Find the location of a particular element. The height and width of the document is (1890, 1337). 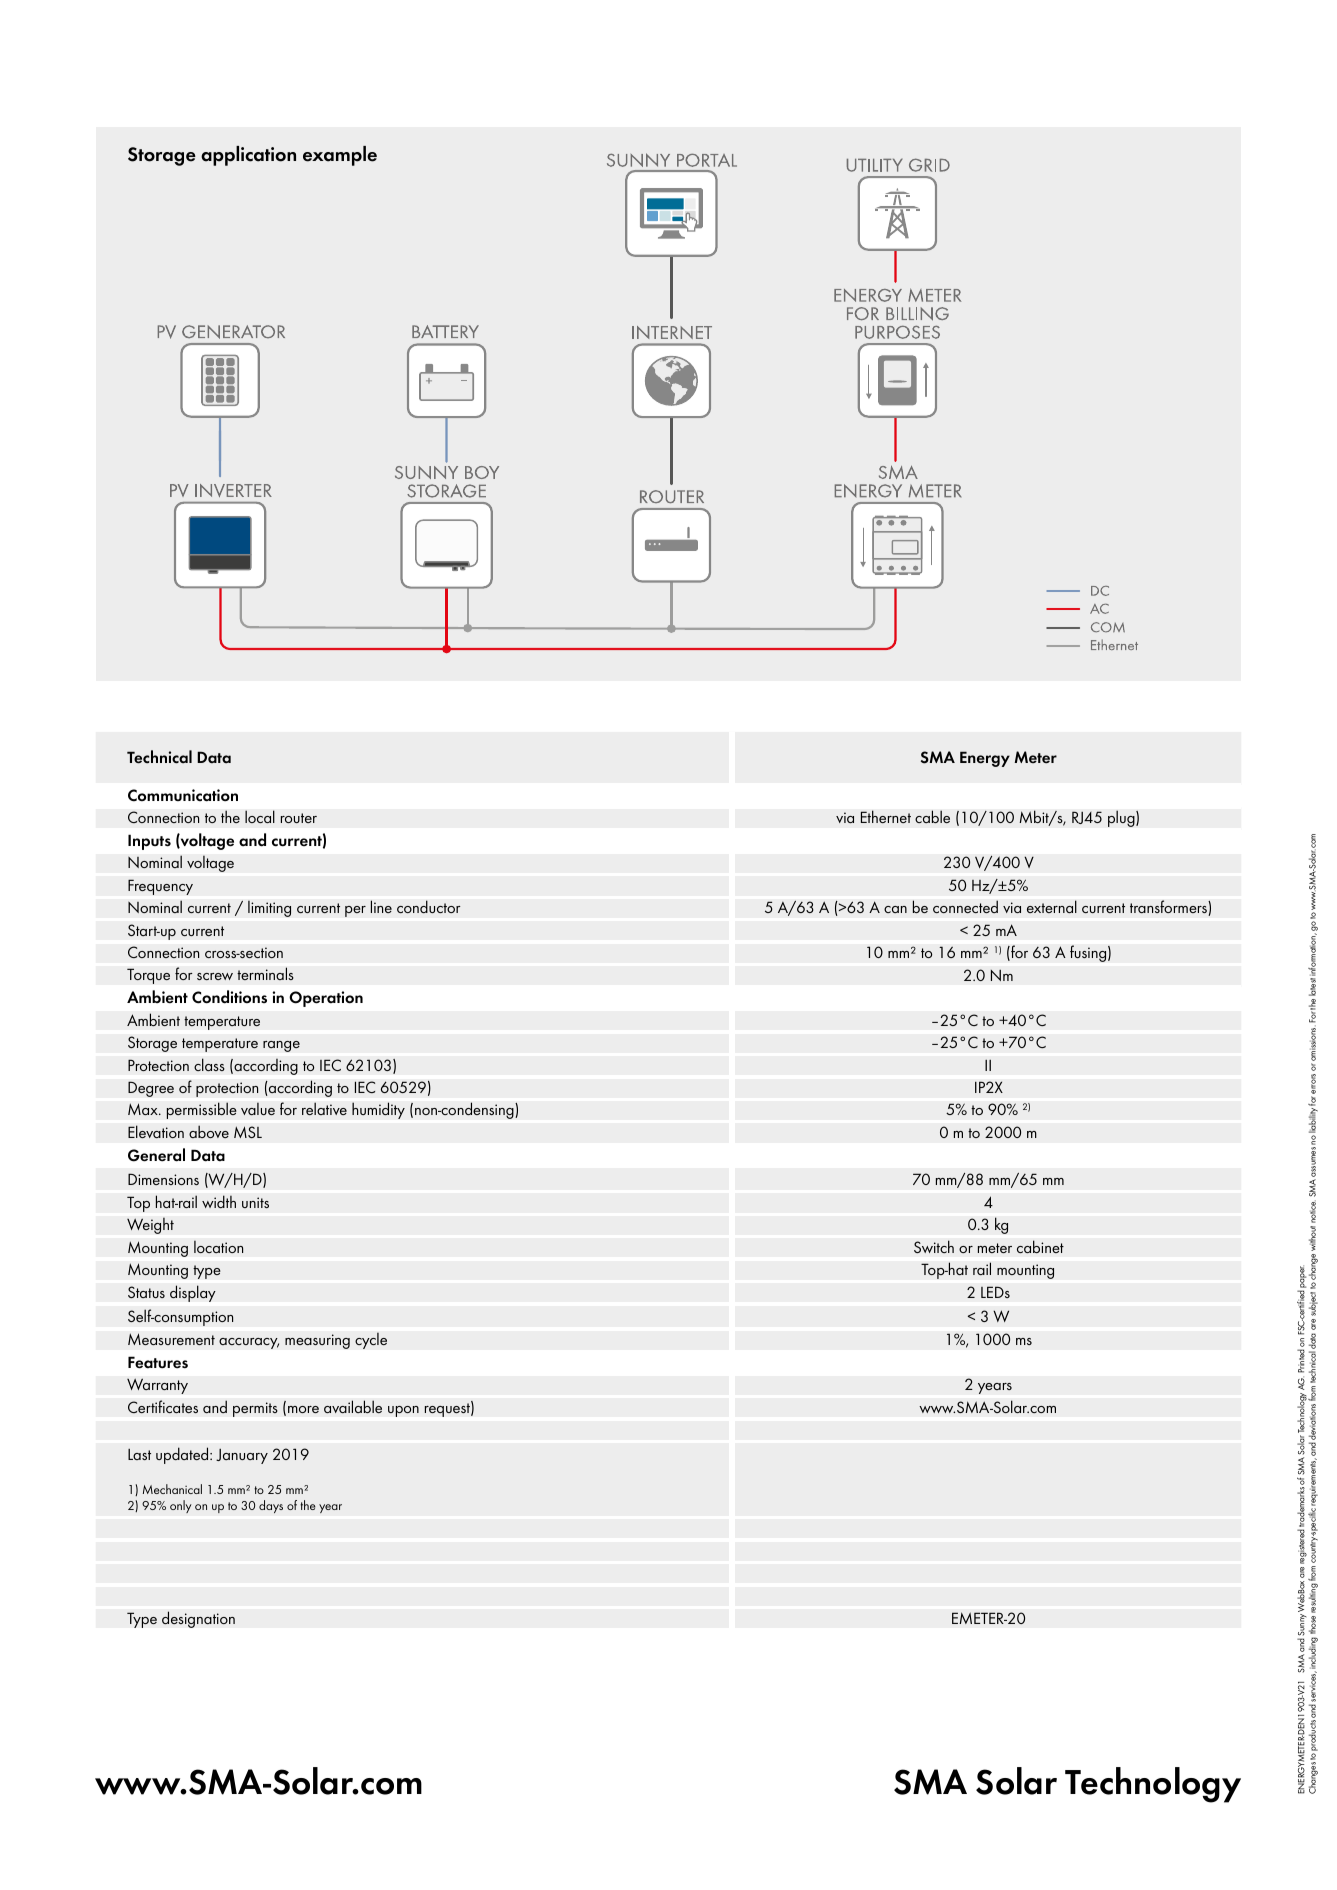

can is located at coordinates (895, 909).
